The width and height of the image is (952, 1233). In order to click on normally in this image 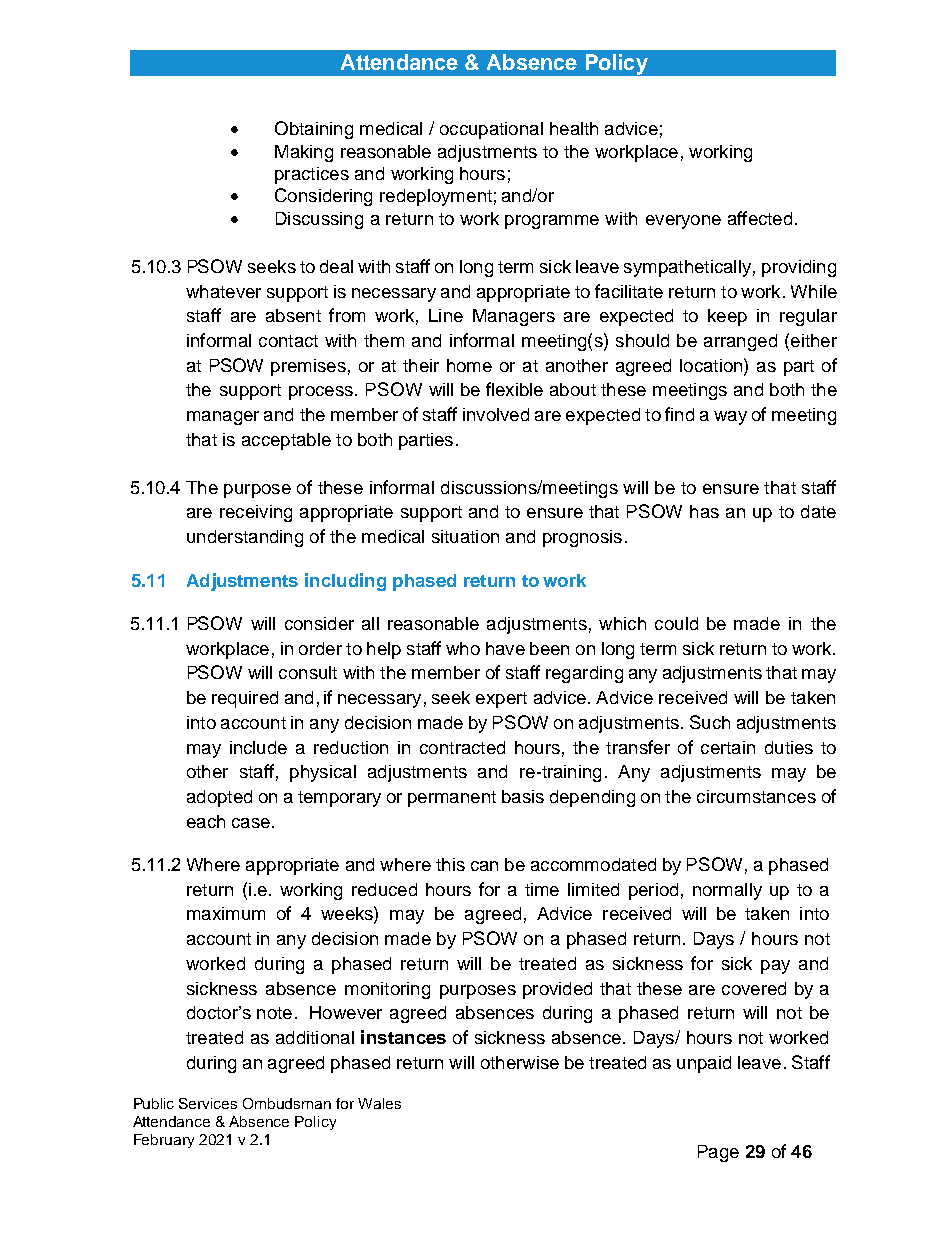, I will do `click(727, 891)`.
